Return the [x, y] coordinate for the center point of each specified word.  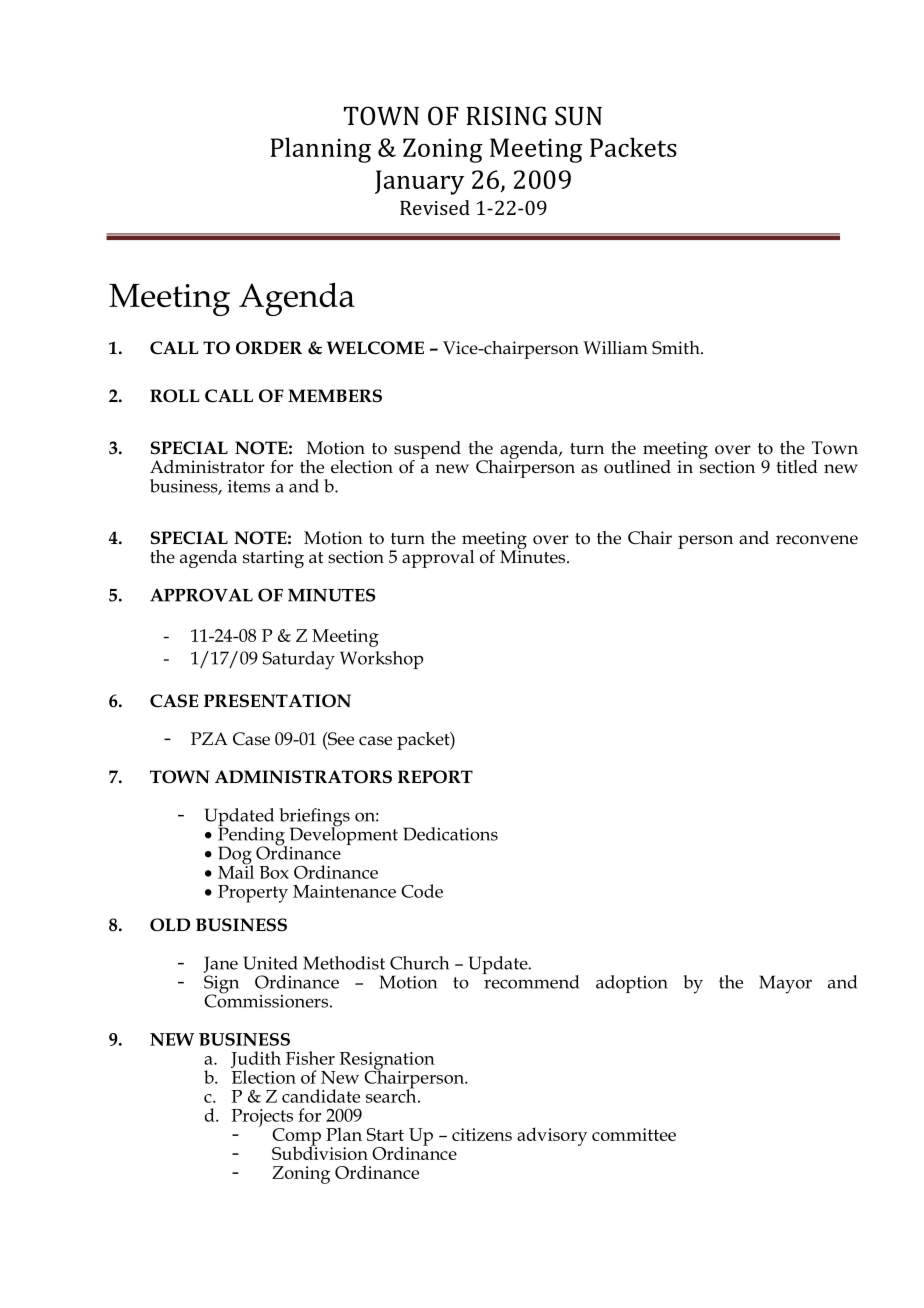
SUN [578, 116]
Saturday [298, 660]
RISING [506, 116]
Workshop [381, 660]
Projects [262, 1119]
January [419, 182]
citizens [482, 1134]
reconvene [817, 540]
